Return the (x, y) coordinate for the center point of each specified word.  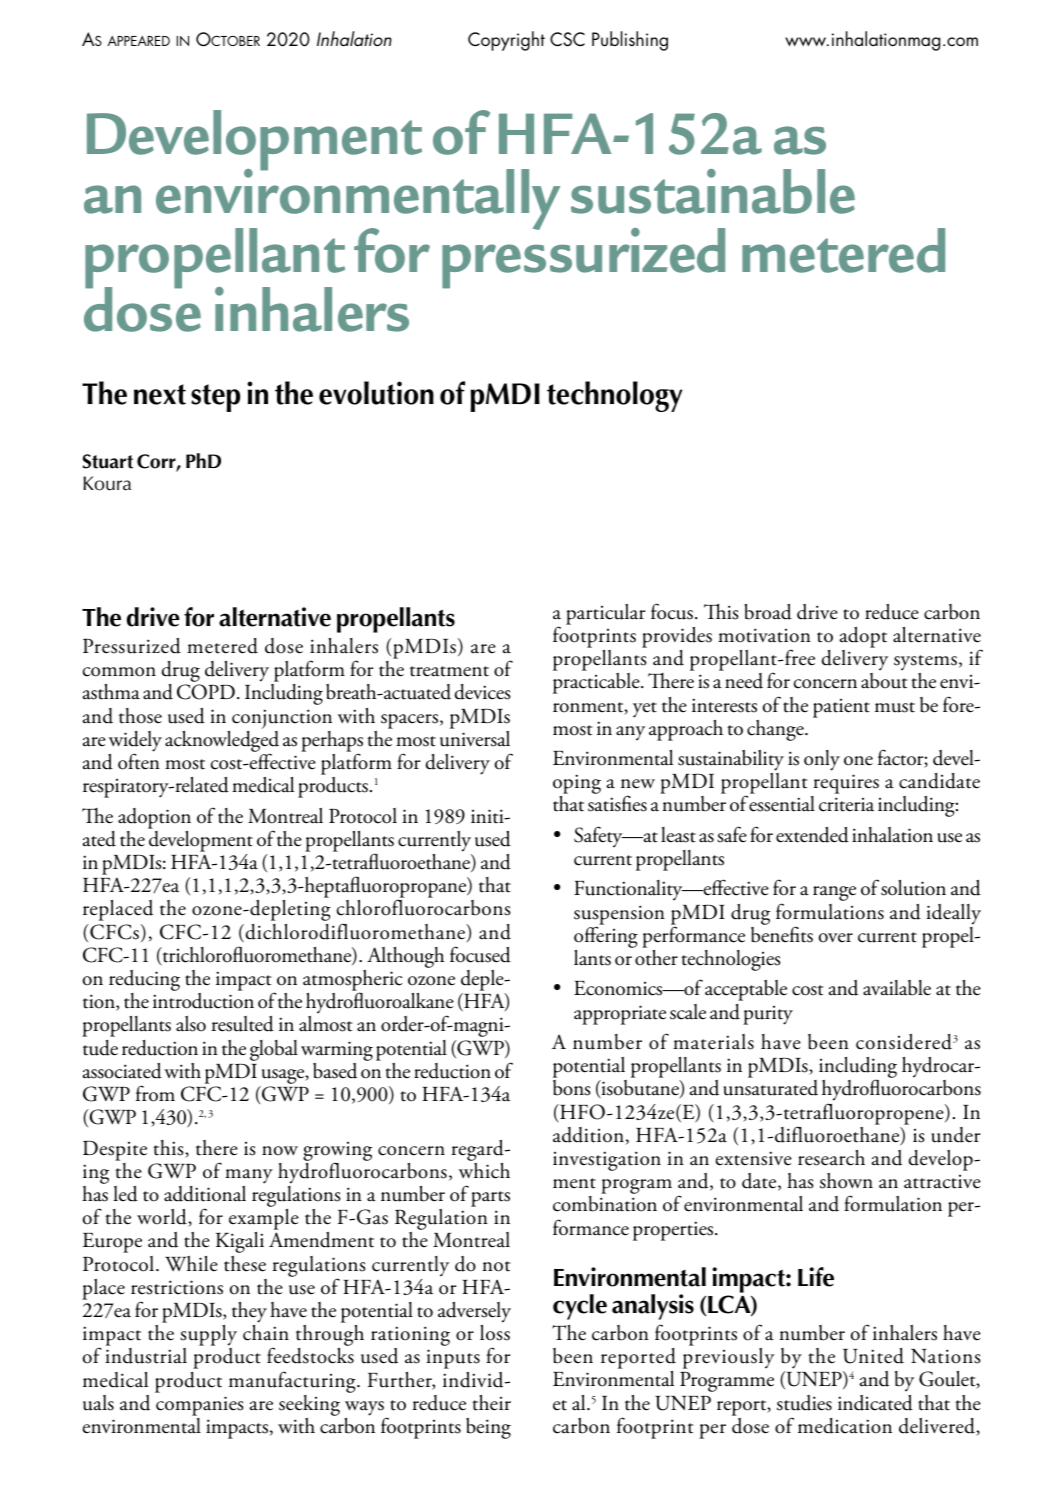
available (897, 988)
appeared (138, 41)
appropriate (620, 1015)
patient (841, 708)
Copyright (506, 41)
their (491, 1403)
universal (475, 737)
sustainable (713, 191)
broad (768, 612)
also (191, 1024)
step (215, 398)
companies (200, 1406)
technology (614, 396)
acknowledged (222, 741)
